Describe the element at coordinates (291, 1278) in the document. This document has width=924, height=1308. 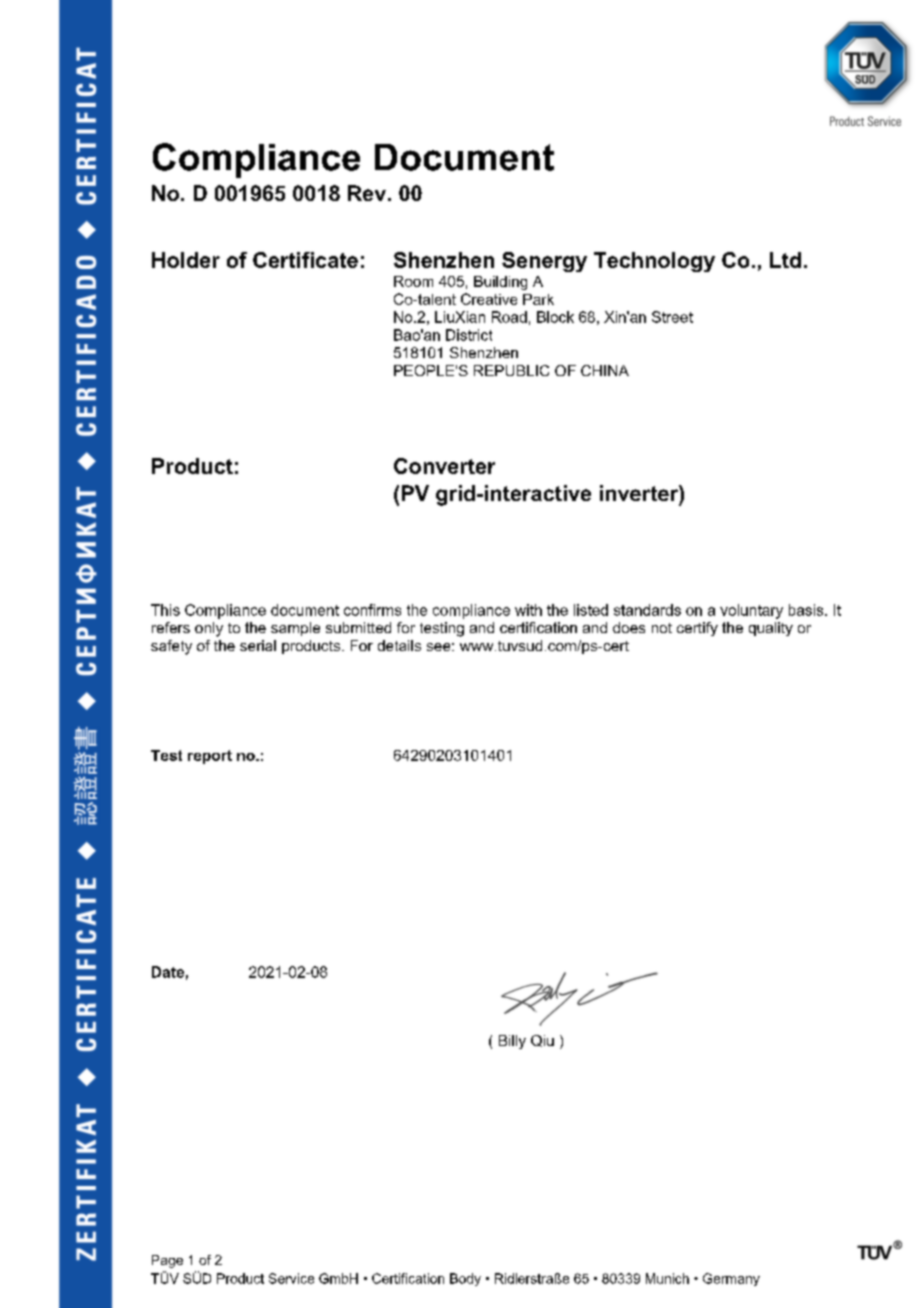
I see `Service` at that location.
